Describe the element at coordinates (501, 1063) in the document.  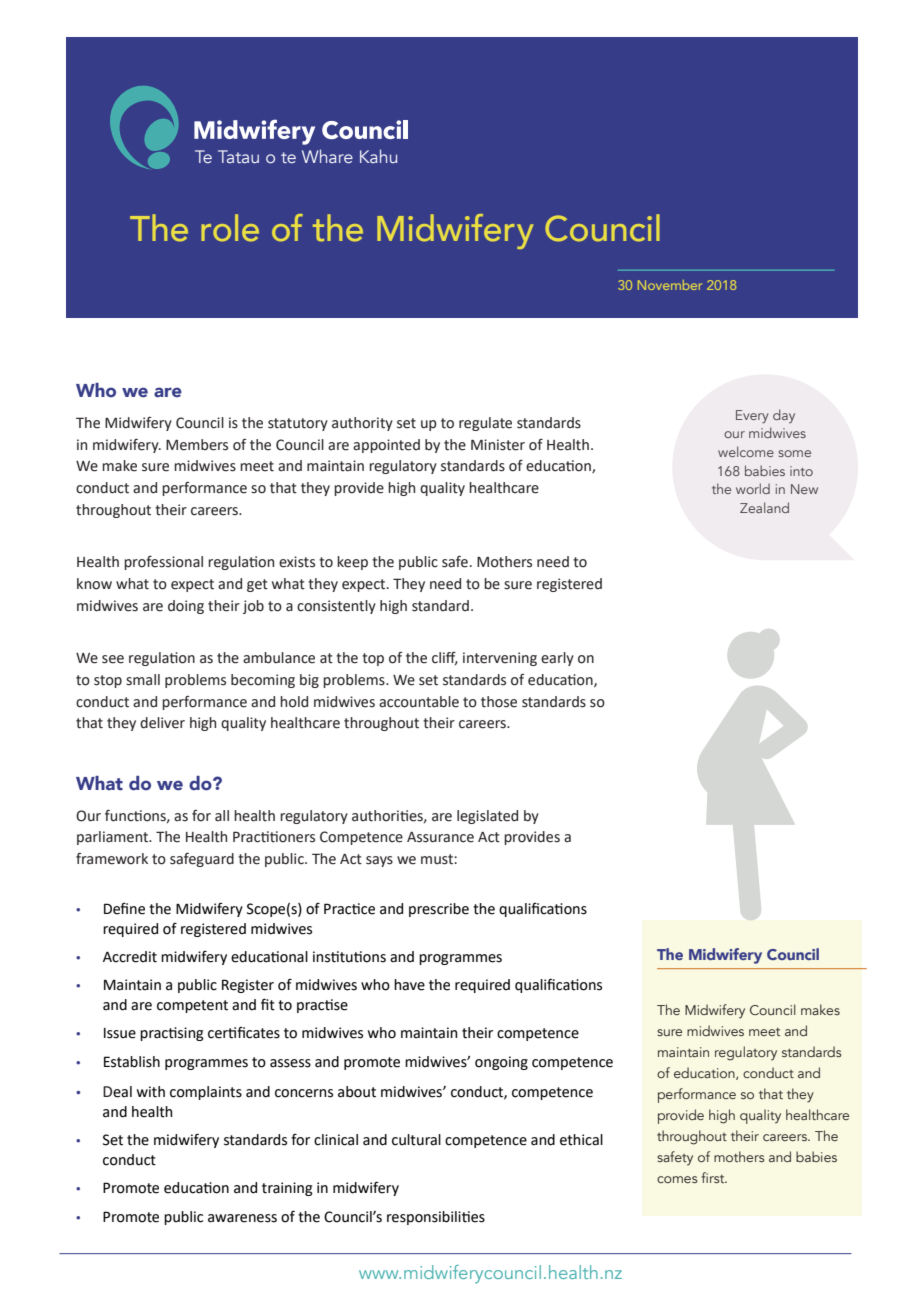
I see `ongoing` at that location.
